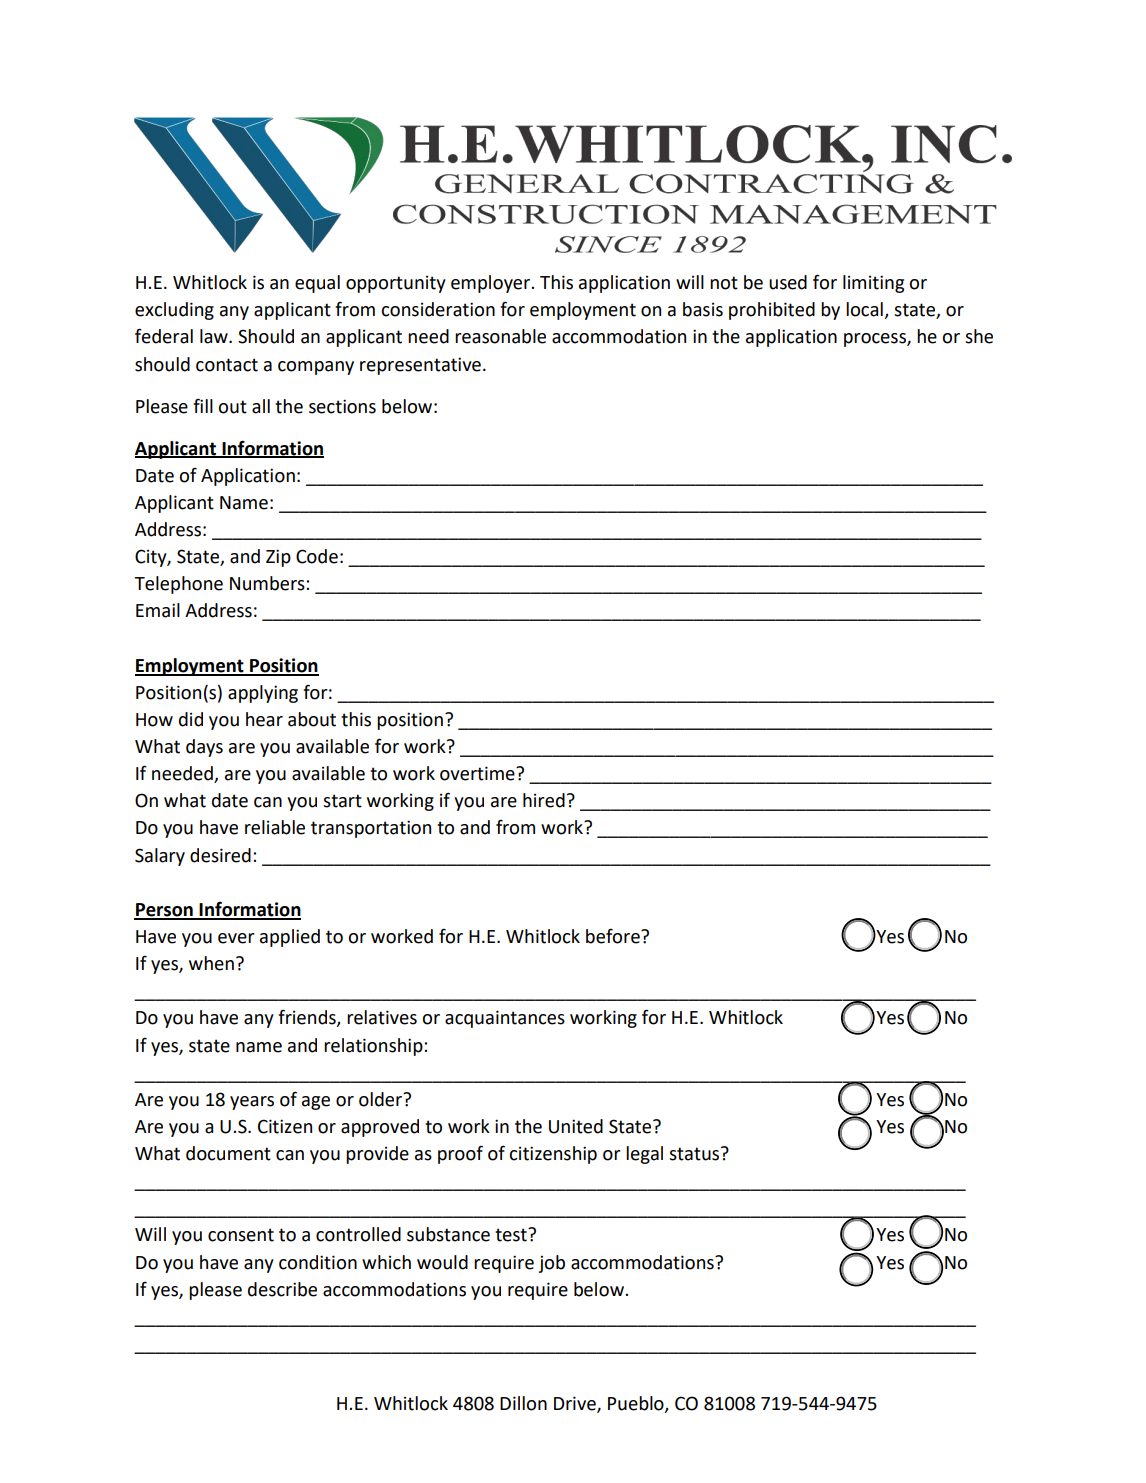  What do you see at coordinates (614, 936) in the screenshot?
I see `before` at bounding box center [614, 936].
